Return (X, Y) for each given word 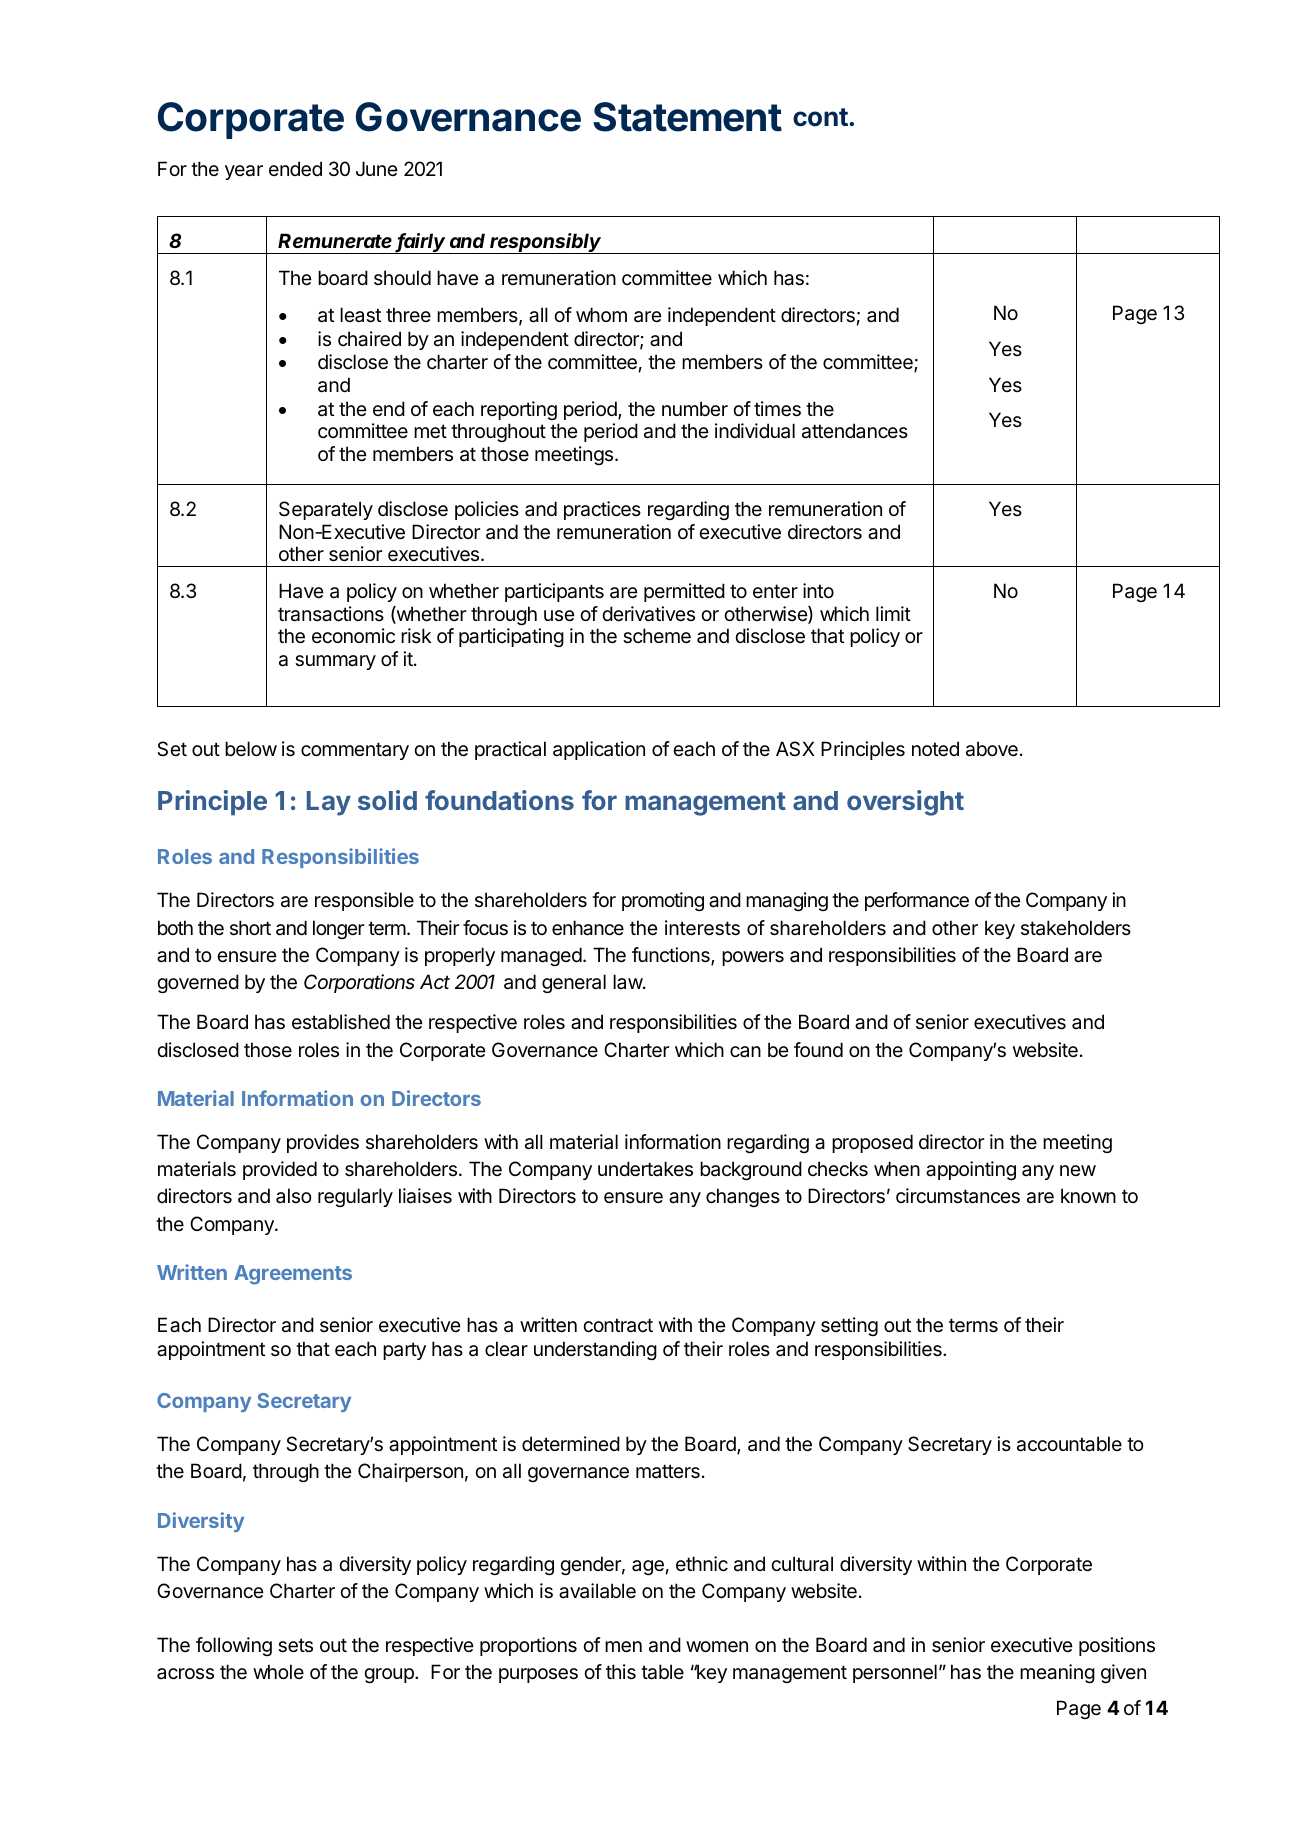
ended (295, 169)
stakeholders (1076, 928)
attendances (855, 431)
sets (295, 1645)
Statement (687, 117)
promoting (663, 901)
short (250, 927)
